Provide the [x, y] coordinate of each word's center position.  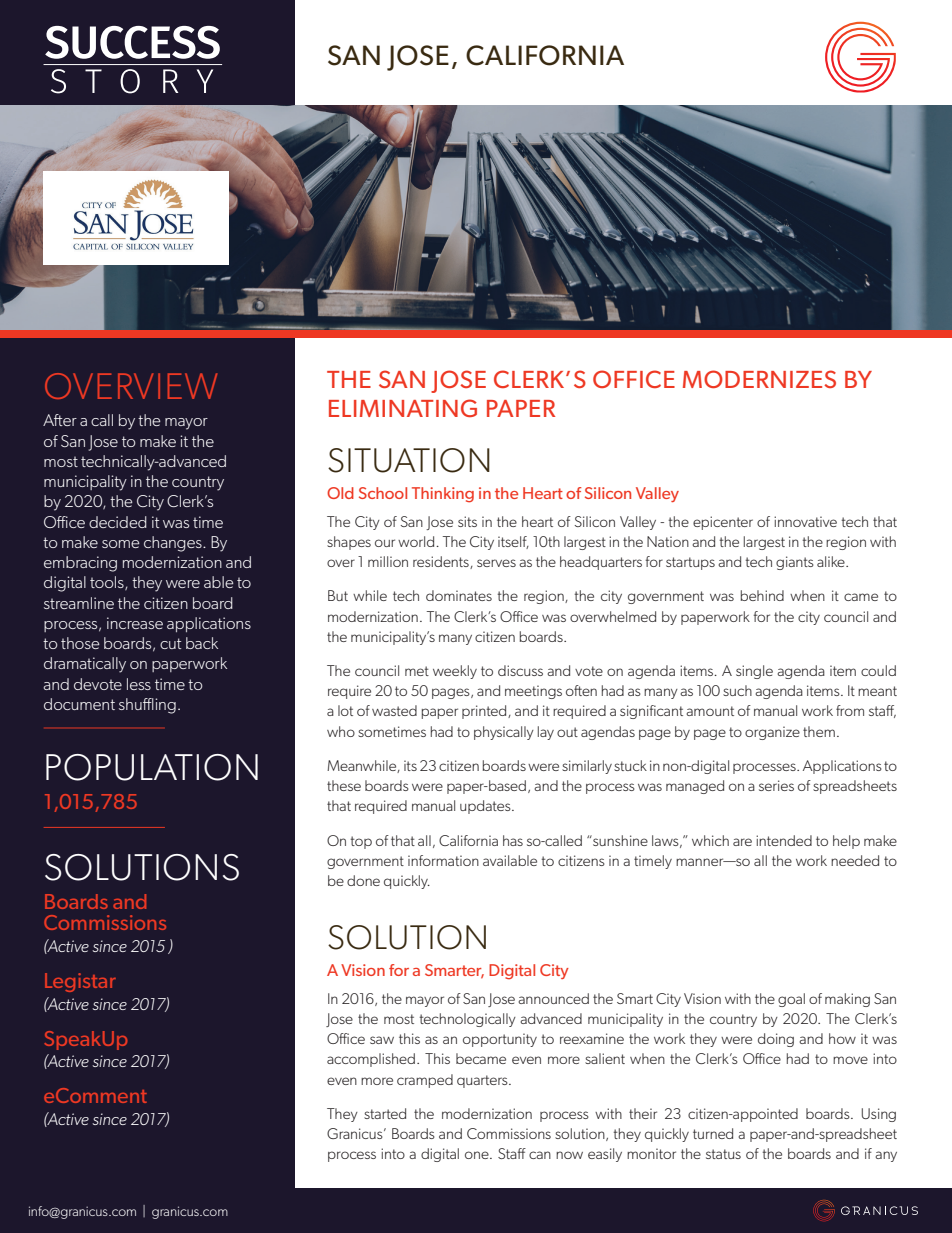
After [60, 420]
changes [174, 544]
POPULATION [152, 767]
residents [442, 562]
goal [791, 1000]
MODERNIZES [759, 379]
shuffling [147, 706]
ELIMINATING [403, 408]
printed [485, 712]
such [737, 690]
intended [784, 840]
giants [795, 563]
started [385, 1113]
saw [382, 1040]
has [513, 840]
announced [553, 998]
